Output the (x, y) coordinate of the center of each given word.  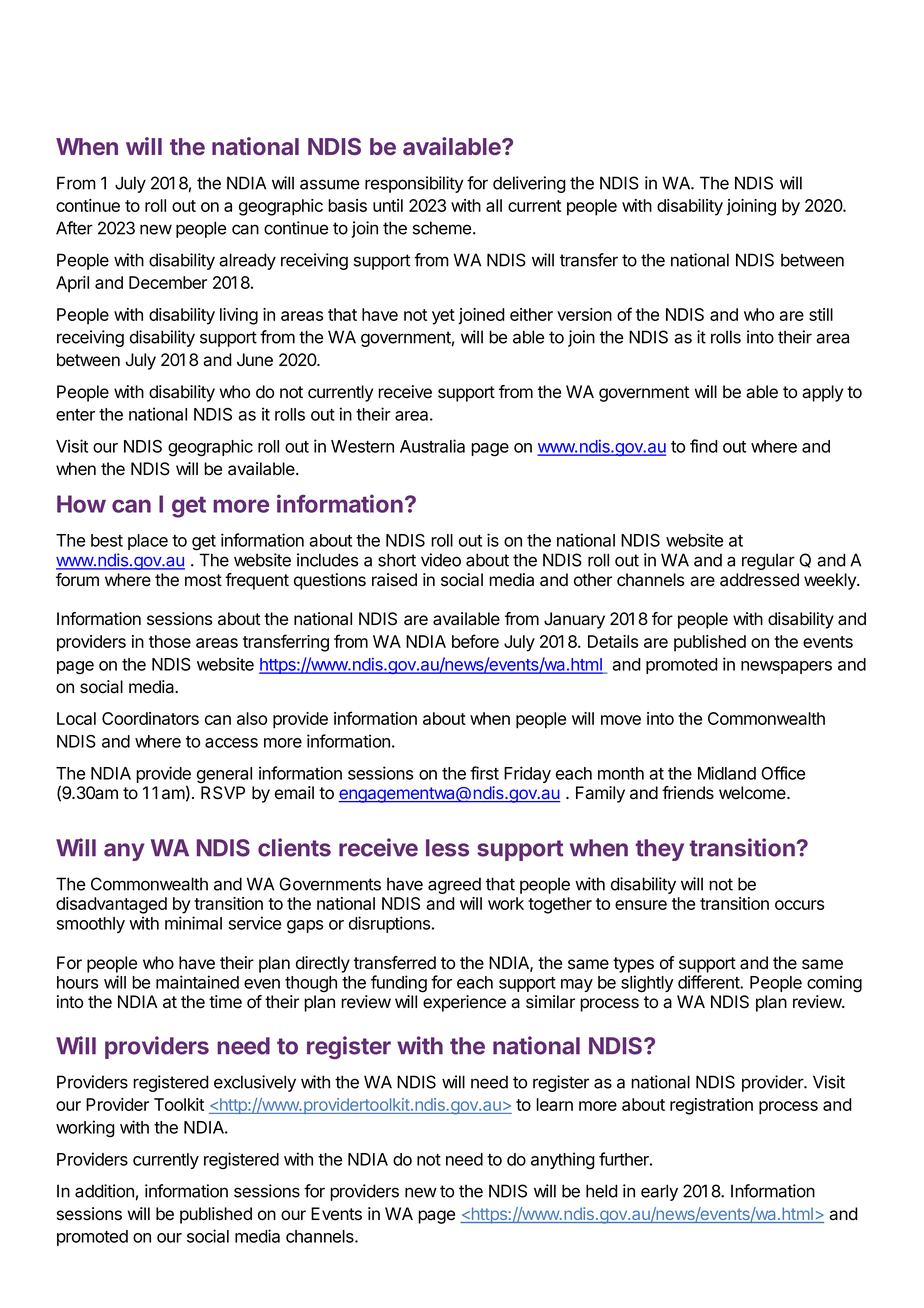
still (821, 314)
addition (104, 1191)
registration (711, 1106)
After (74, 228)
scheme (443, 228)
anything (563, 1161)
